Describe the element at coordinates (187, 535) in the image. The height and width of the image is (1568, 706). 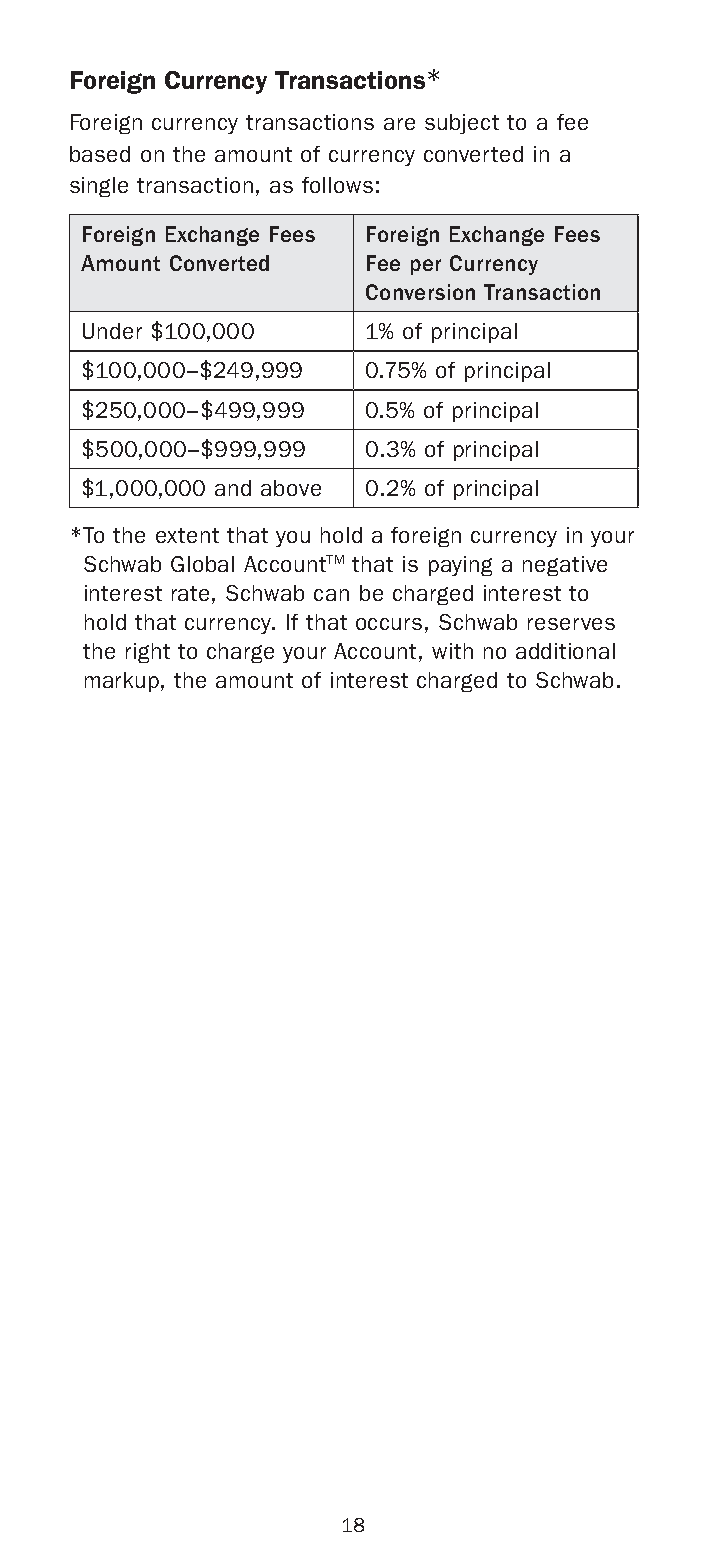
I see `extent` at that location.
